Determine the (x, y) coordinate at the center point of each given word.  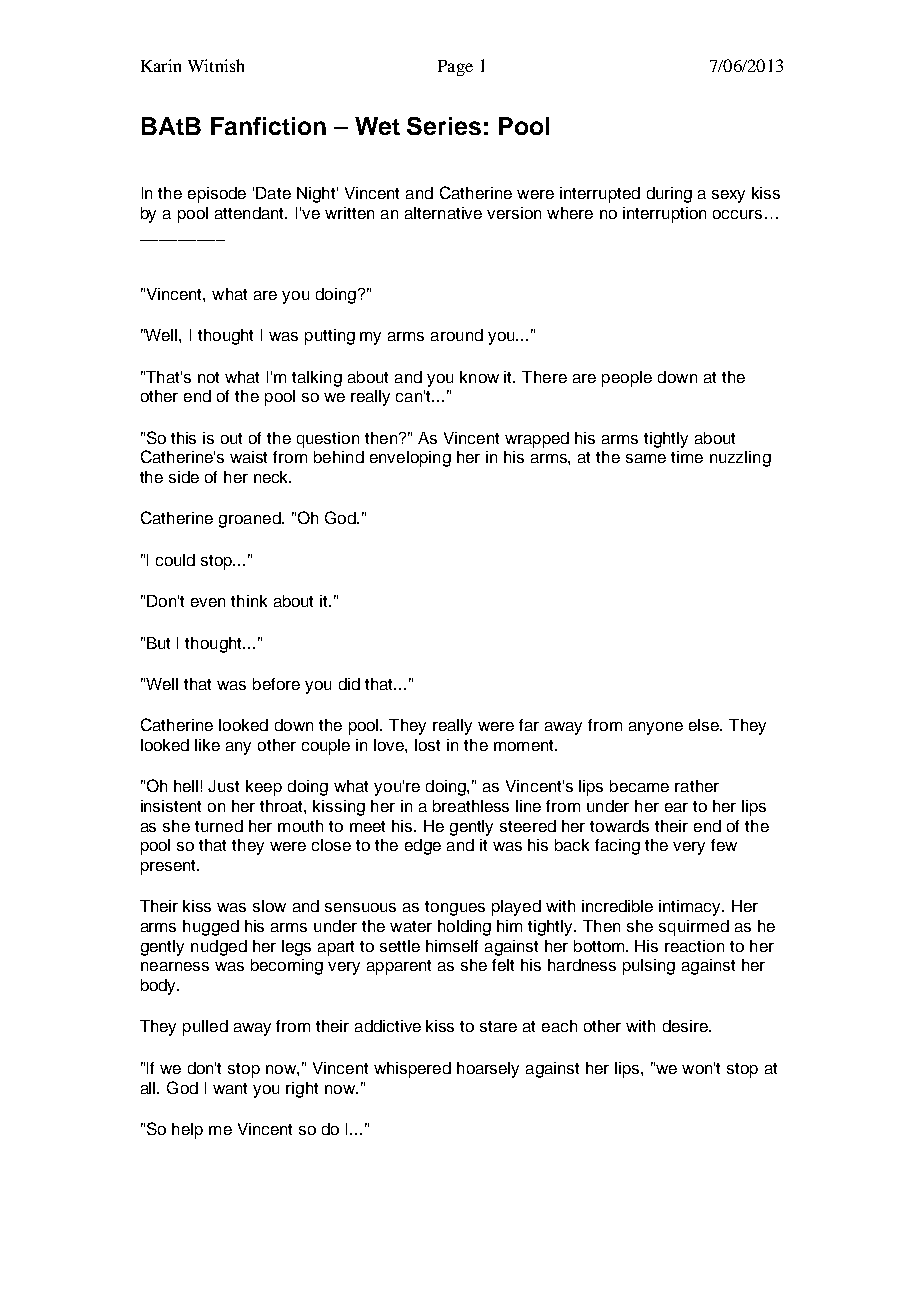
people (627, 379)
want (230, 1088)
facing (617, 847)
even (208, 602)
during (669, 195)
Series (444, 126)
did (349, 684)
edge (423, 847)
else (705, 725)
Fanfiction (268, 126)
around (457, 335)
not (208, 377)
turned (219, 826)
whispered (412, 1070)
